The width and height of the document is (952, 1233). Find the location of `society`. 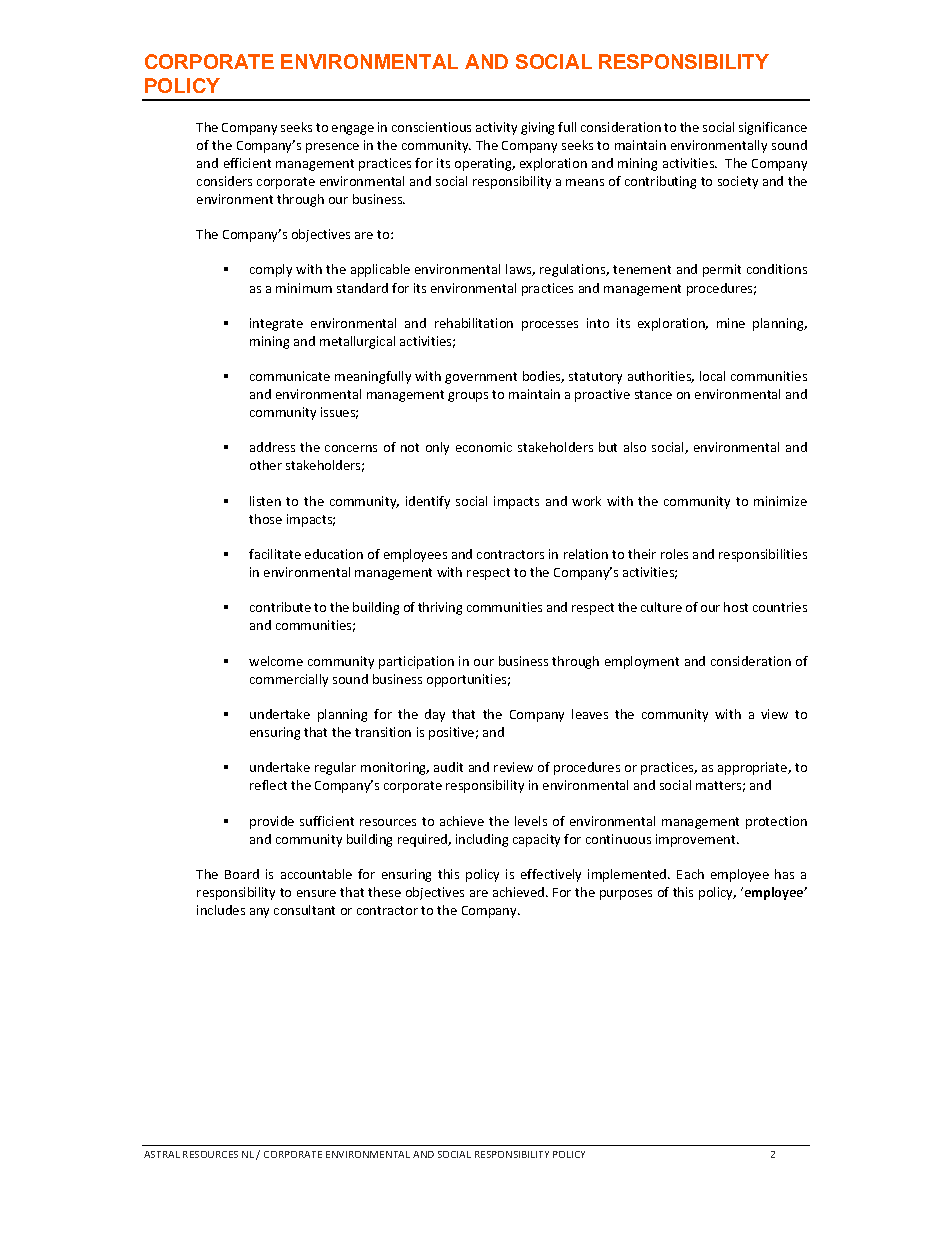

society is located at coordinates (738, 182).
